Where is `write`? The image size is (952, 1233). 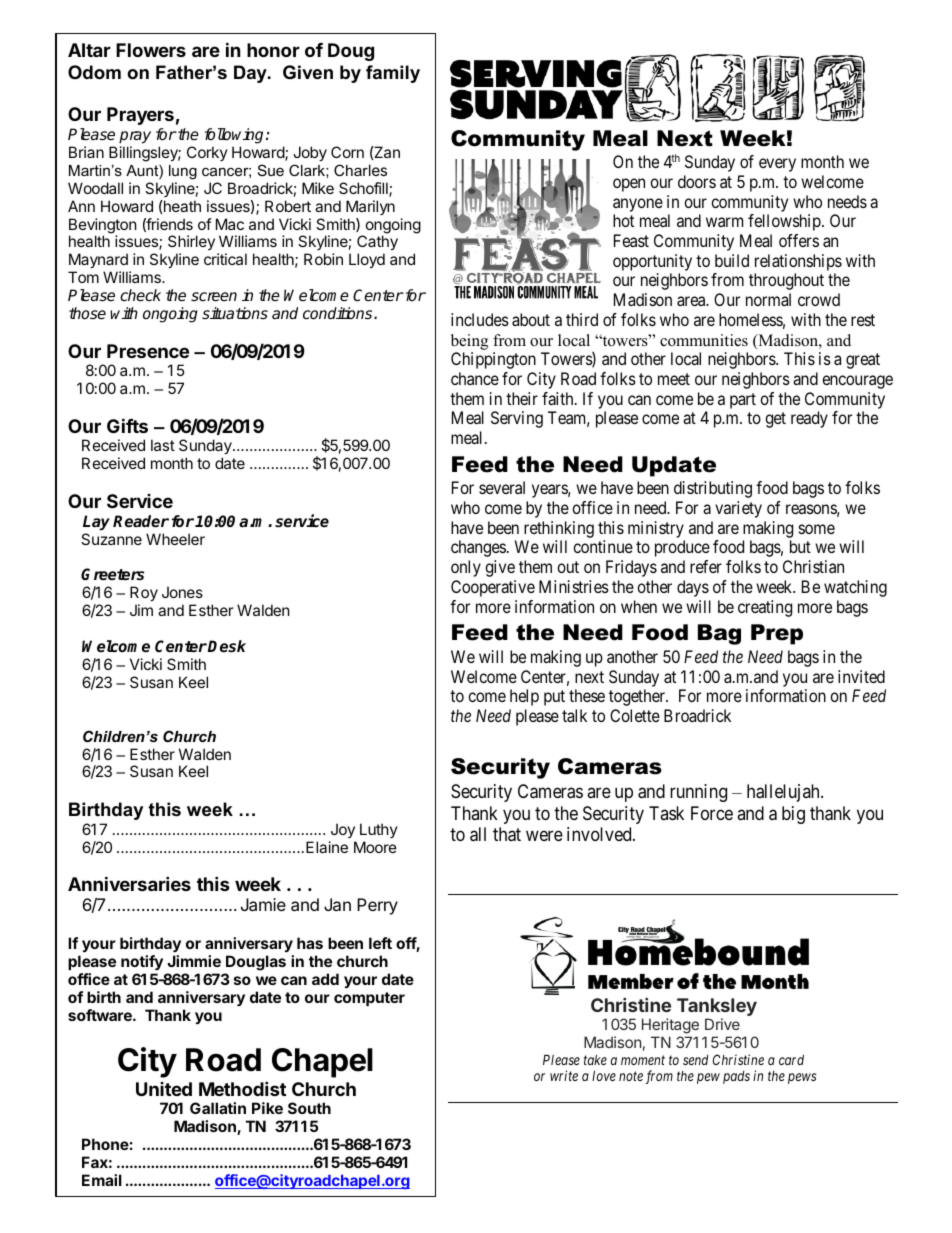 write is located at coordinates (564, 1075).
